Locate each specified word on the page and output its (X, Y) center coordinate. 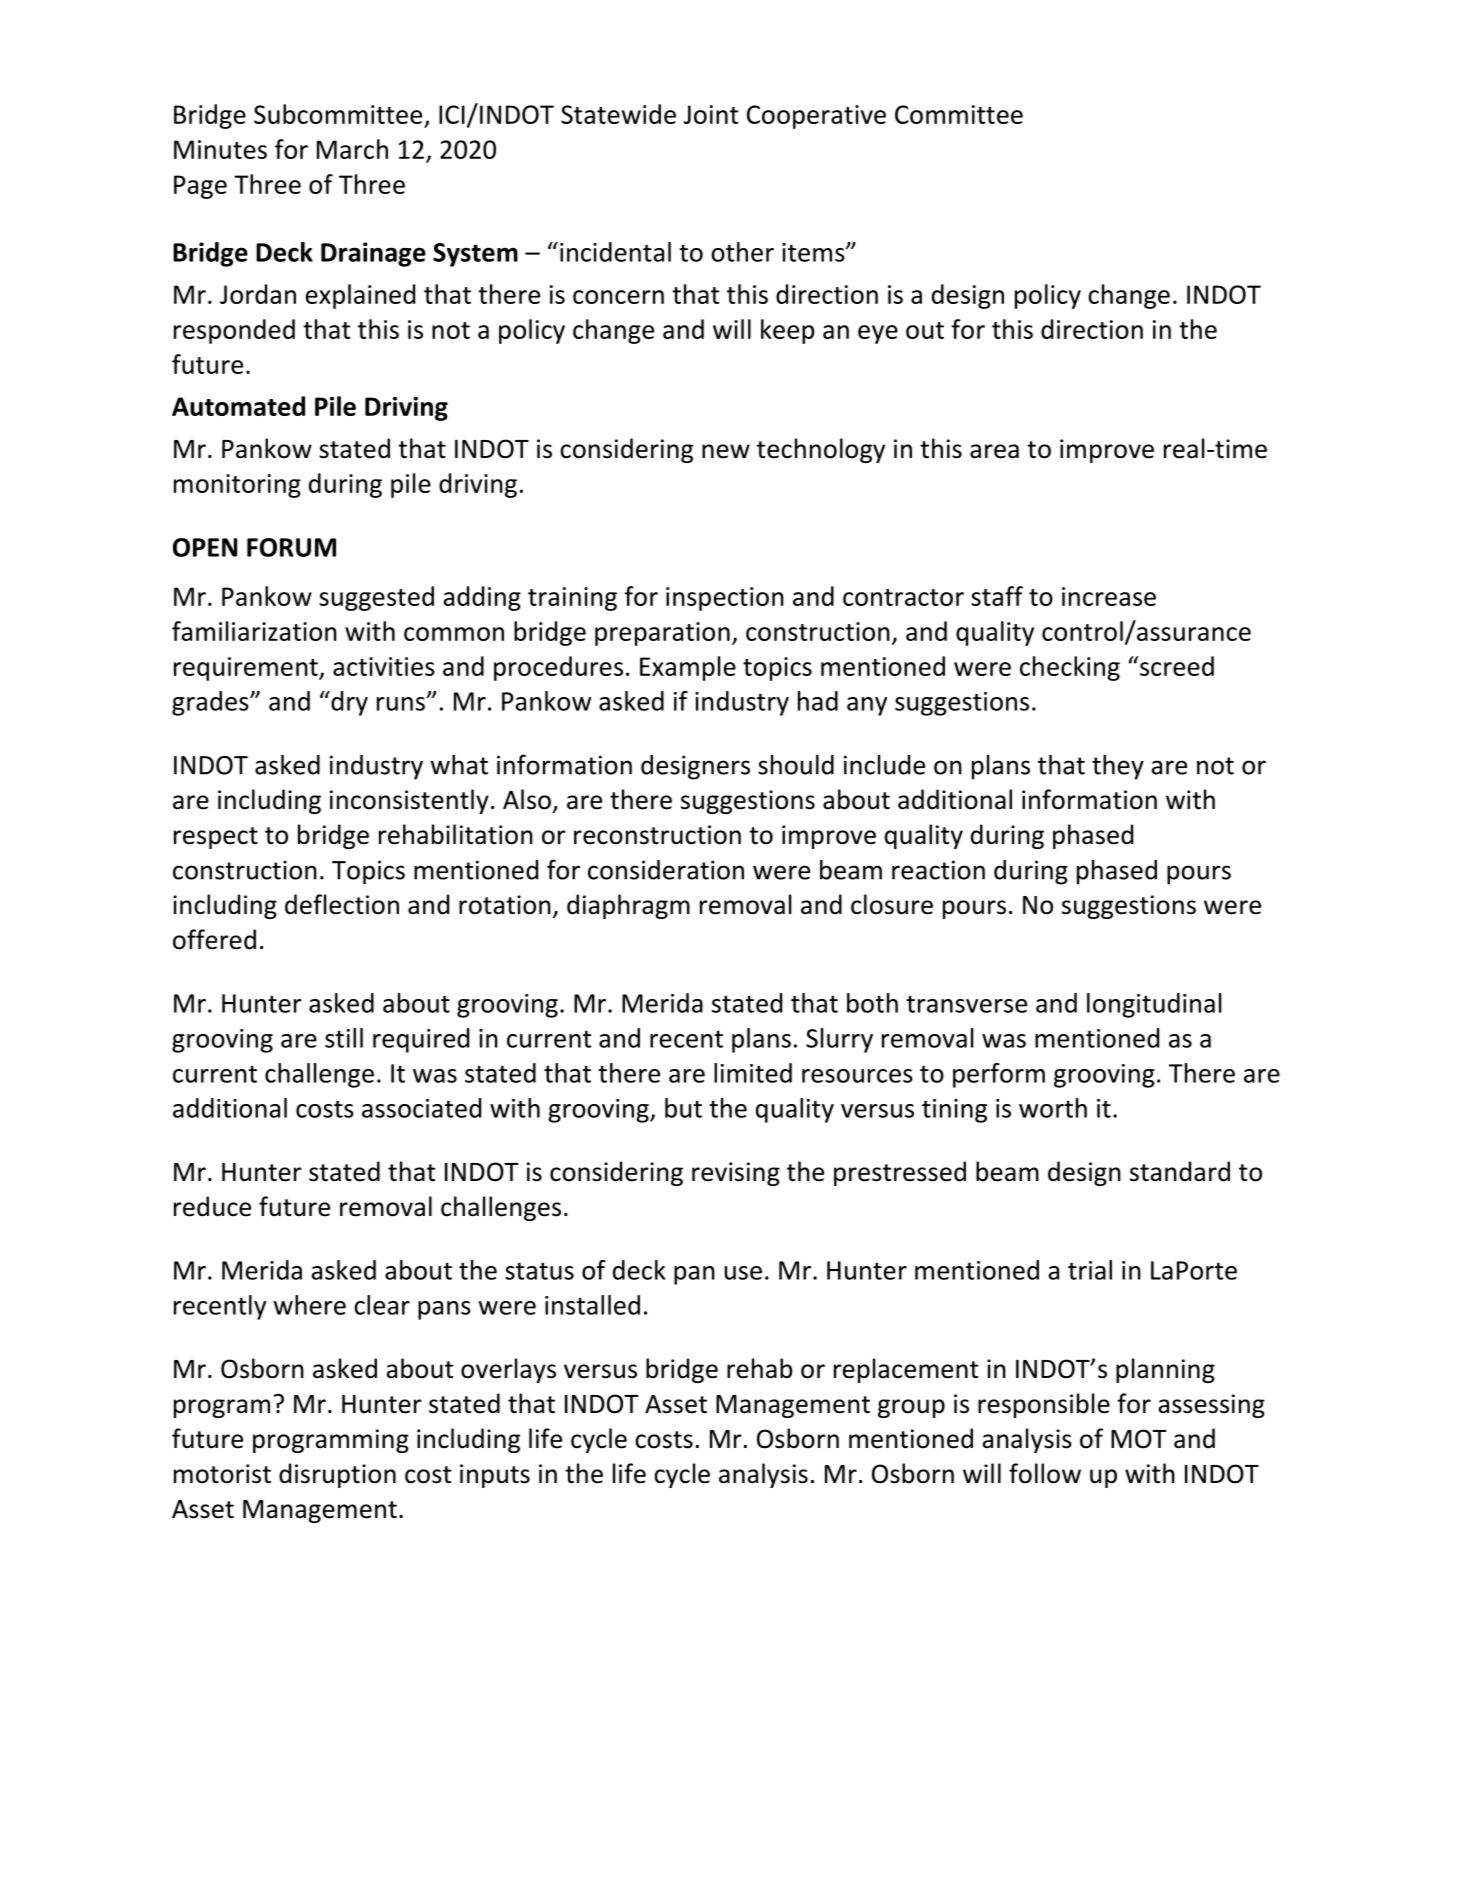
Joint (711, 114)
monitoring (237, 486)
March (352, 149)
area (994, 451)
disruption (337, 1475)
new (726, 451)
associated (421, 1108)
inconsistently (409, 801)
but (683, 1108)
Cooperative (816, 117)
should (796, 764)
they (1118, 767)
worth (1053, 1108)
